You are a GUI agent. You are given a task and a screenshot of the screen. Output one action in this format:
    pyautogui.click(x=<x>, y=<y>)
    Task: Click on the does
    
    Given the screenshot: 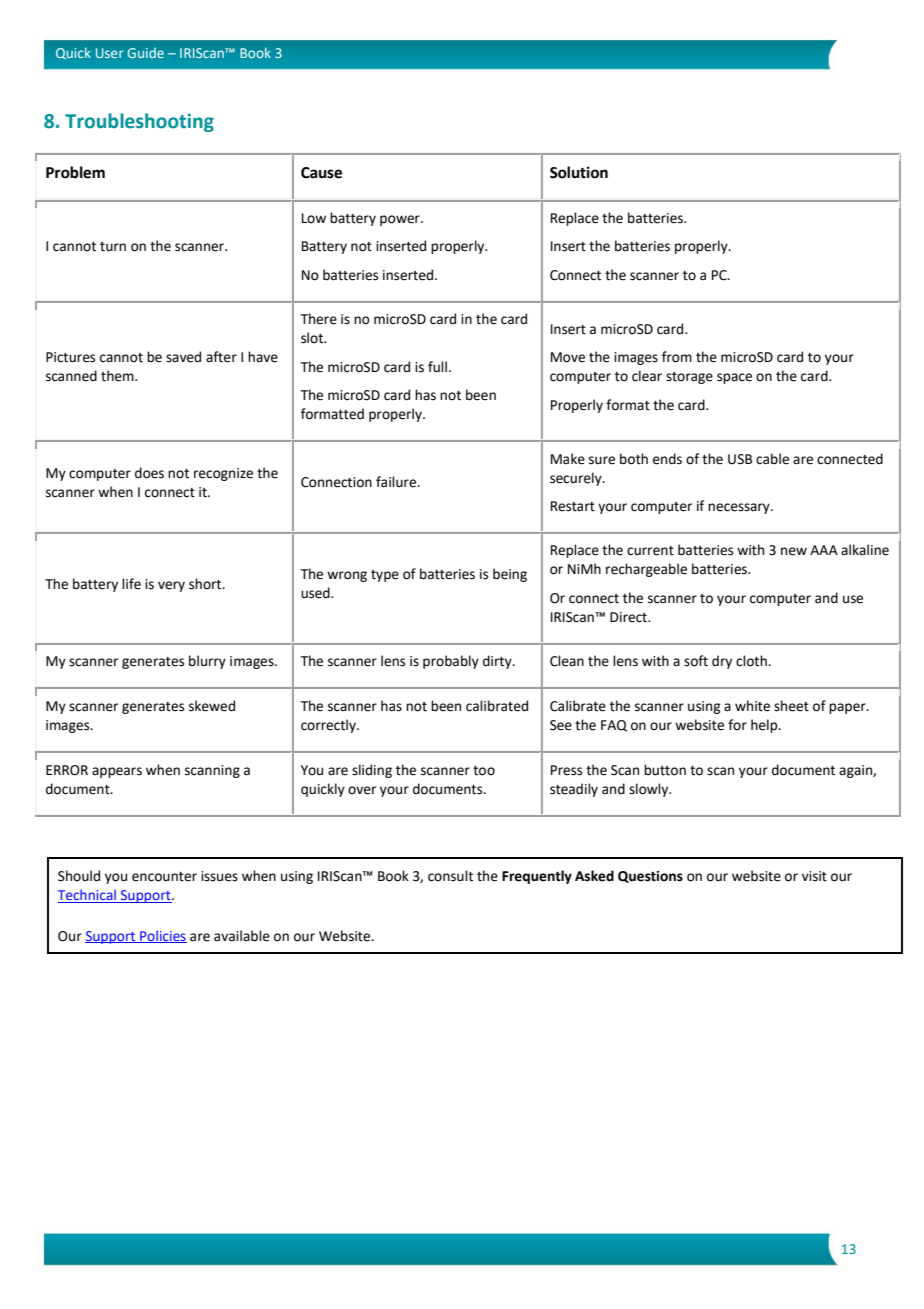 What is the action you would take?
    pyautogui.click(x=149, y=473)
